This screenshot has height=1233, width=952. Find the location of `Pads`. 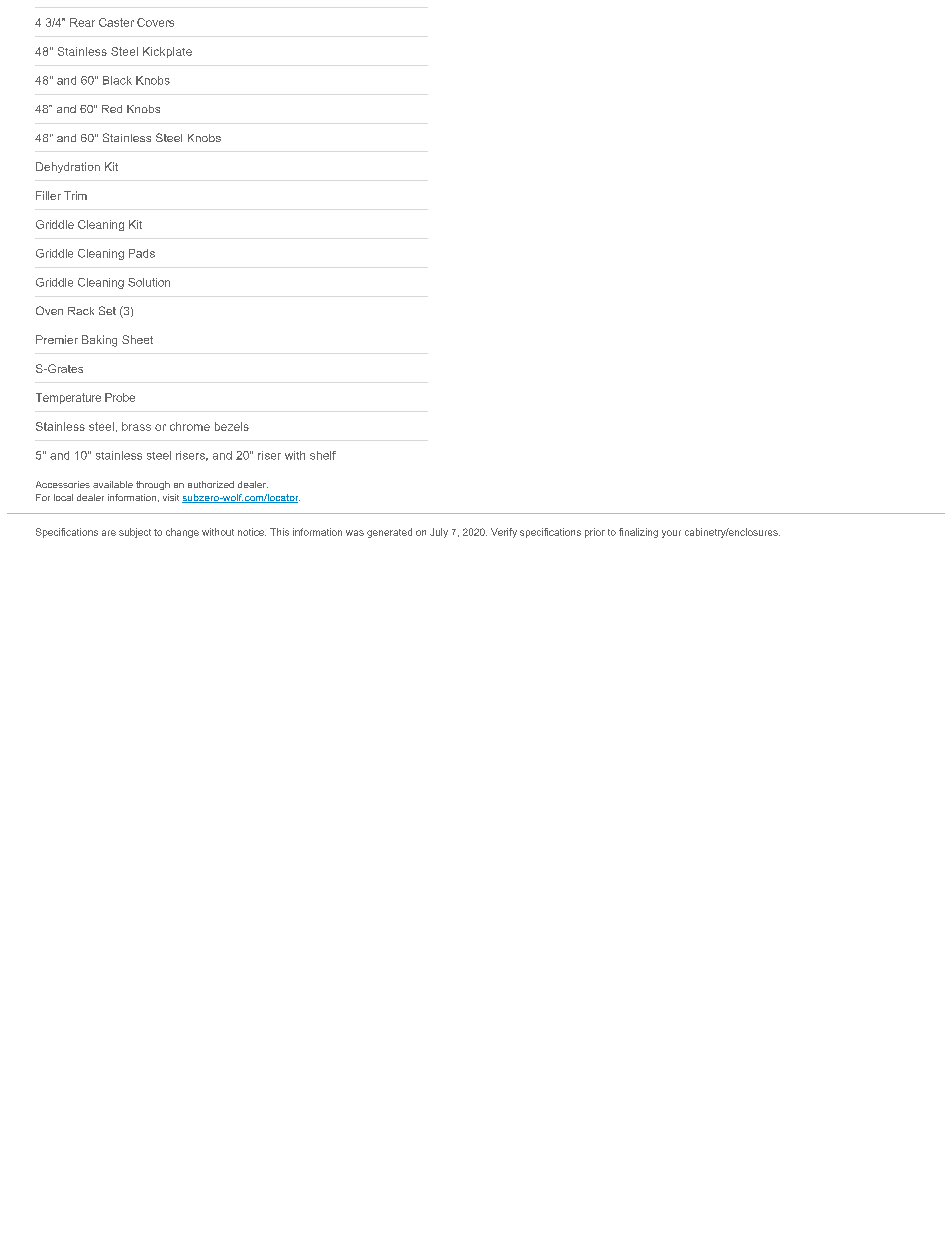

Pads is located at coordinates (142, 253).
